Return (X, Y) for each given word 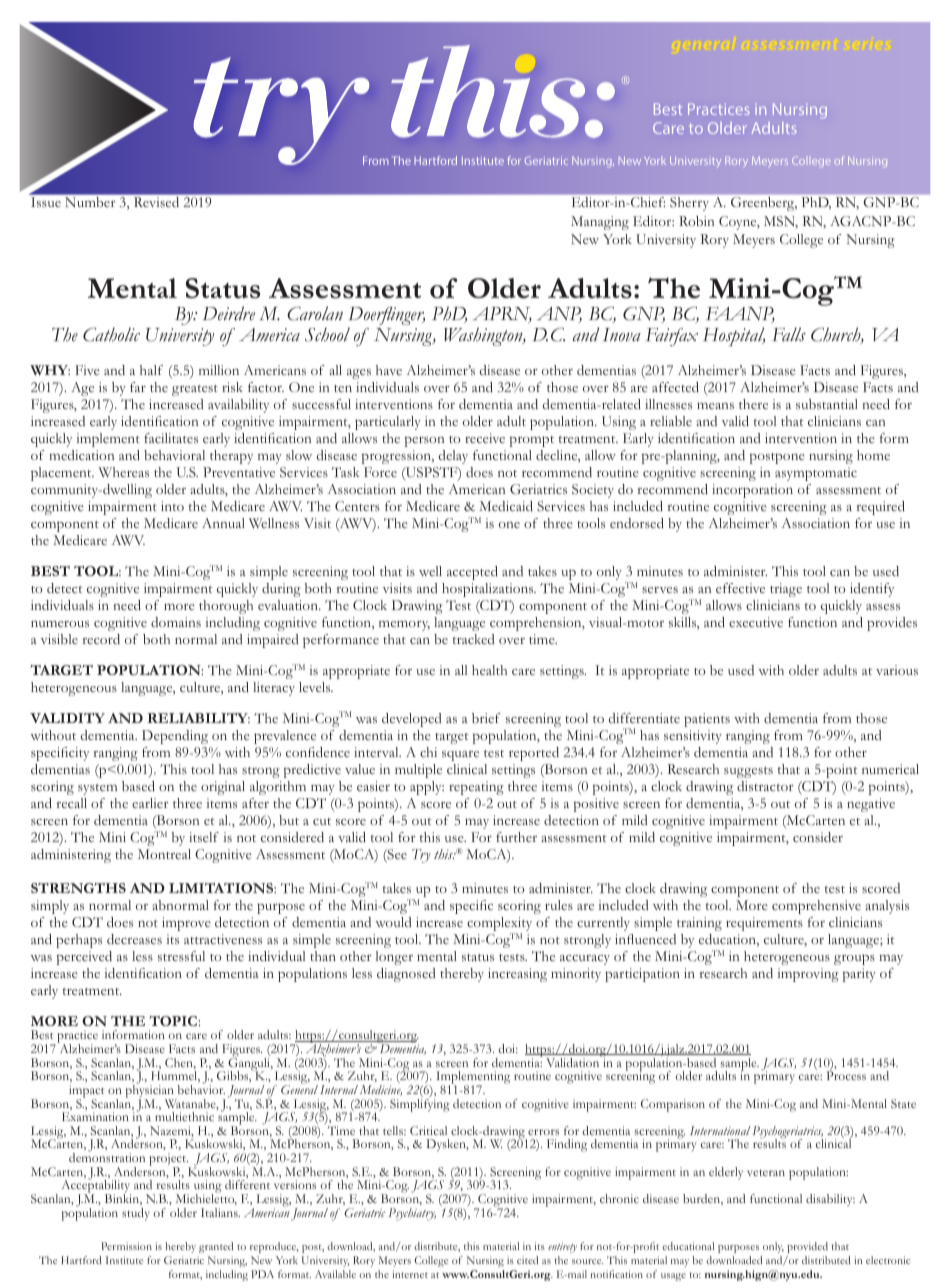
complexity (499, 925)
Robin (697, 221)
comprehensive (816, 907)
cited (527, 1260)
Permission (126, 1246)
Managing (600, 223)
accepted (472, 573)
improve (186, 924)
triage (786, 590)
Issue (46, 202)
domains (176, 622)
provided (807, 1247)
